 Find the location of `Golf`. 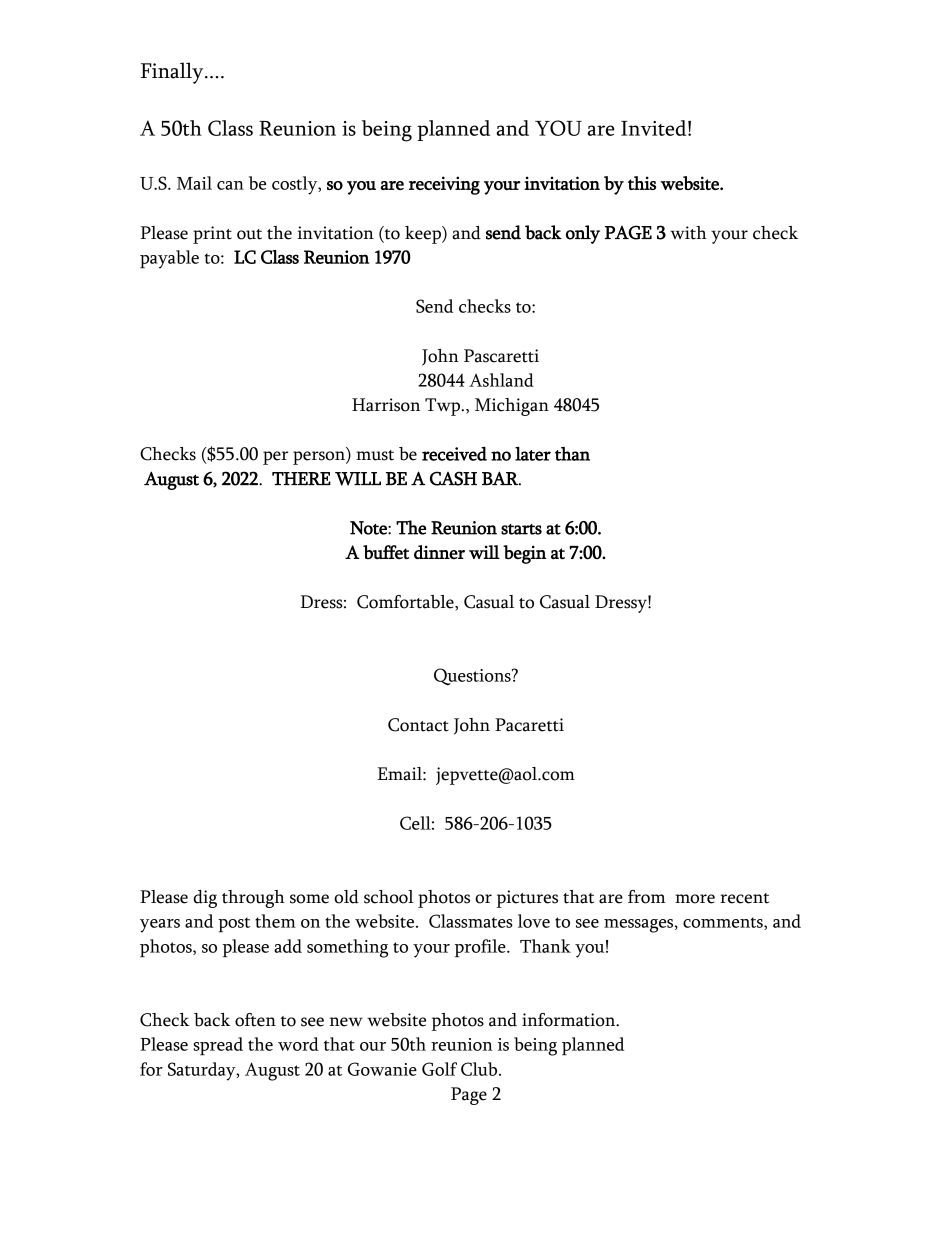

Golf is located at coordinates (439, 1069).
